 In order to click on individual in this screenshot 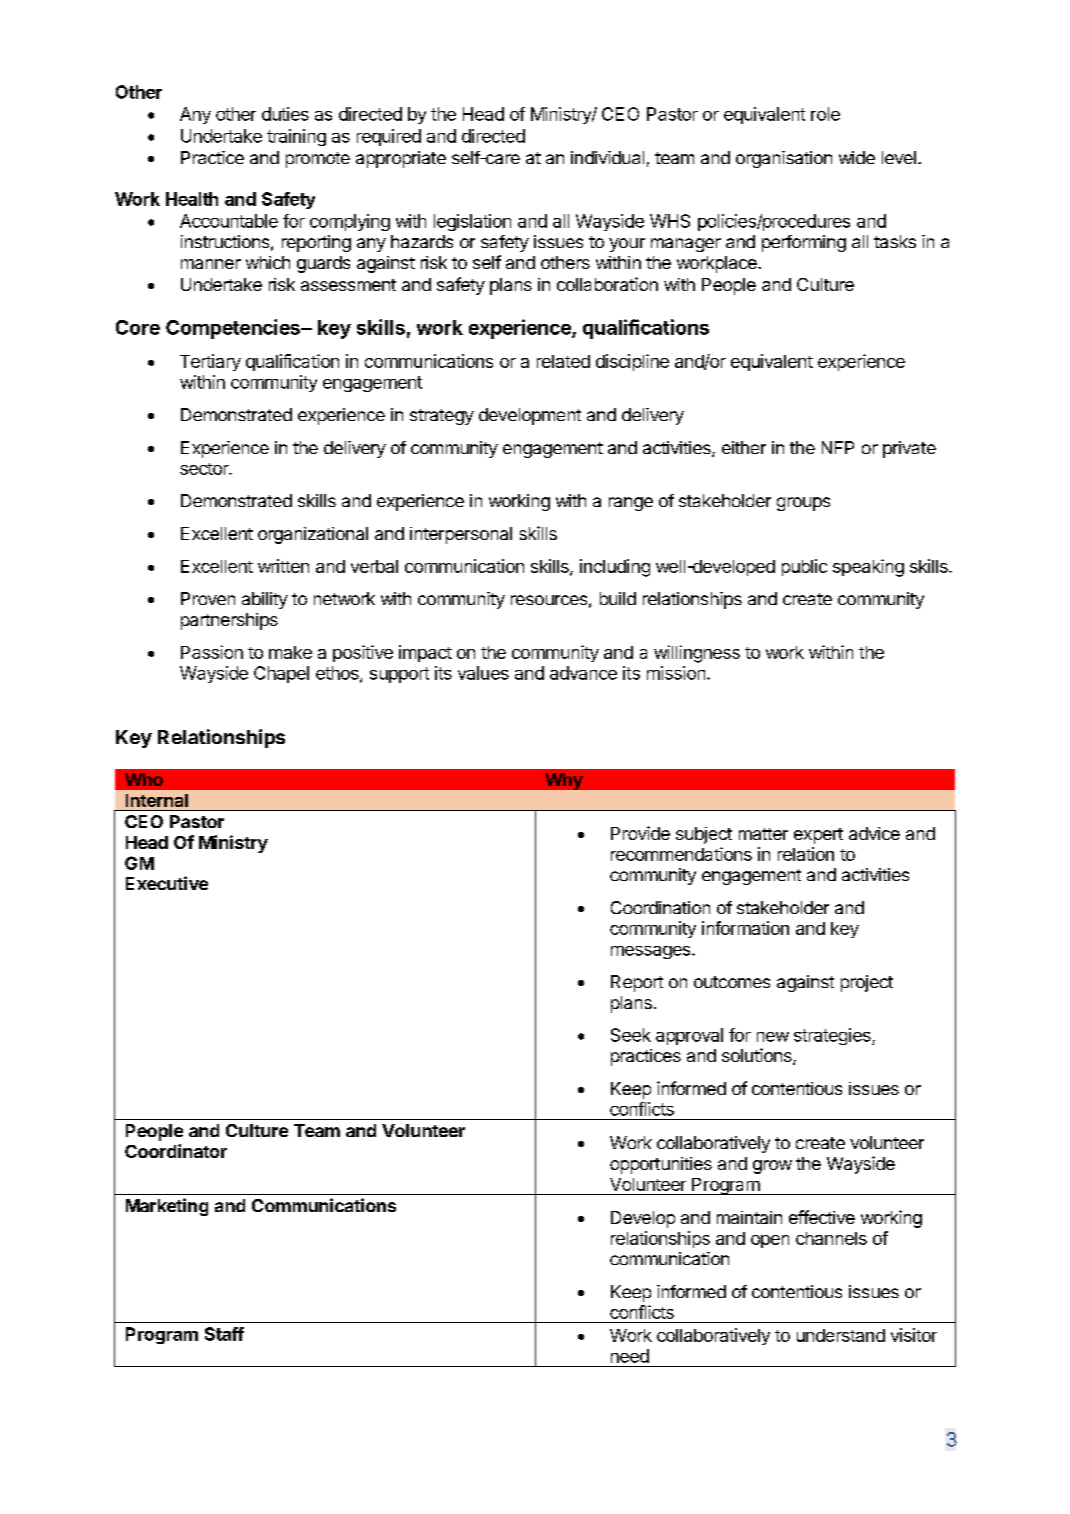, I will do `click(607, 157)`.
